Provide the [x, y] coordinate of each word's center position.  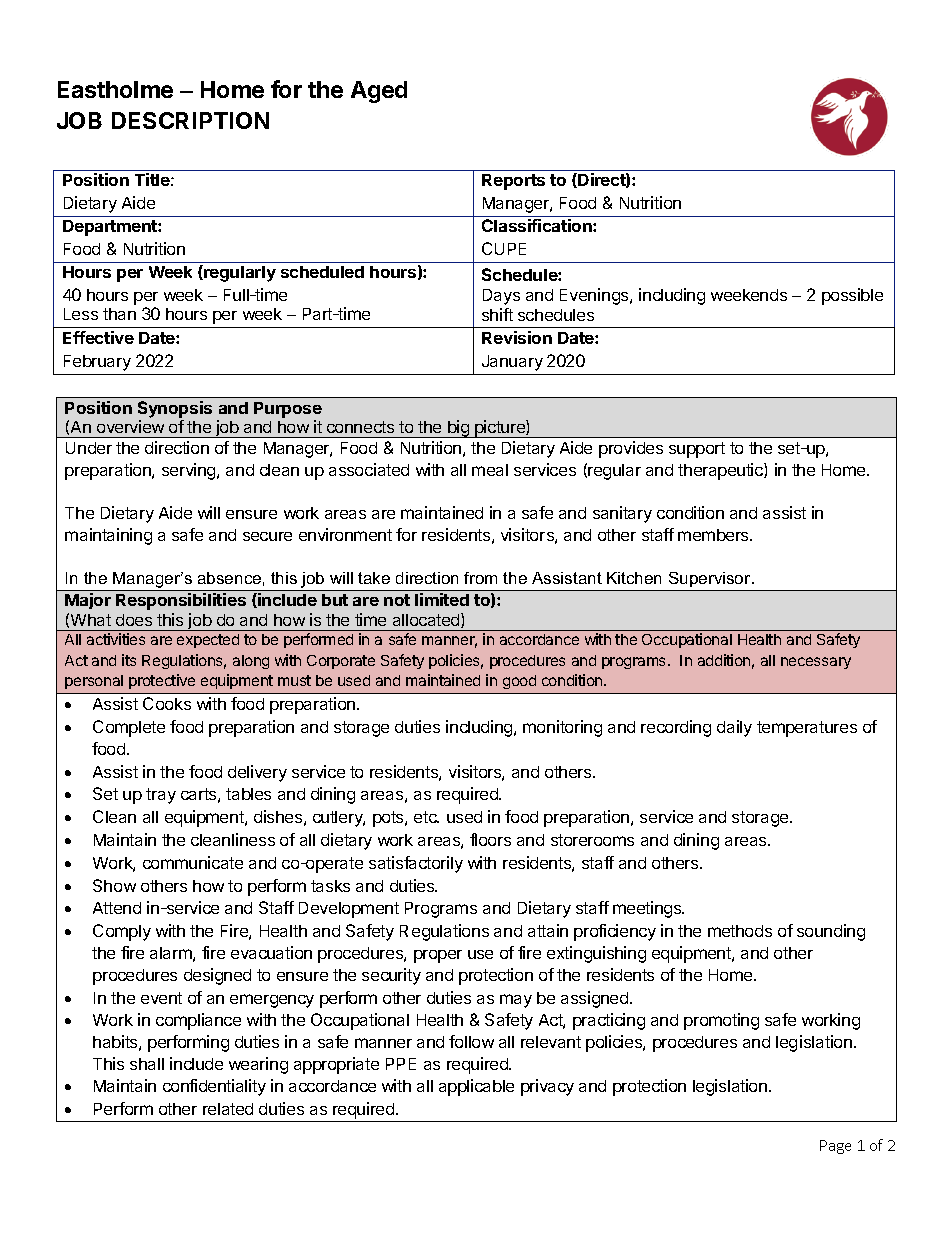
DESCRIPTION [190, 120]
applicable [476, 1087]
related [228, 1109]
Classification [538, 225]
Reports [513, 182]
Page [835, 1147]
